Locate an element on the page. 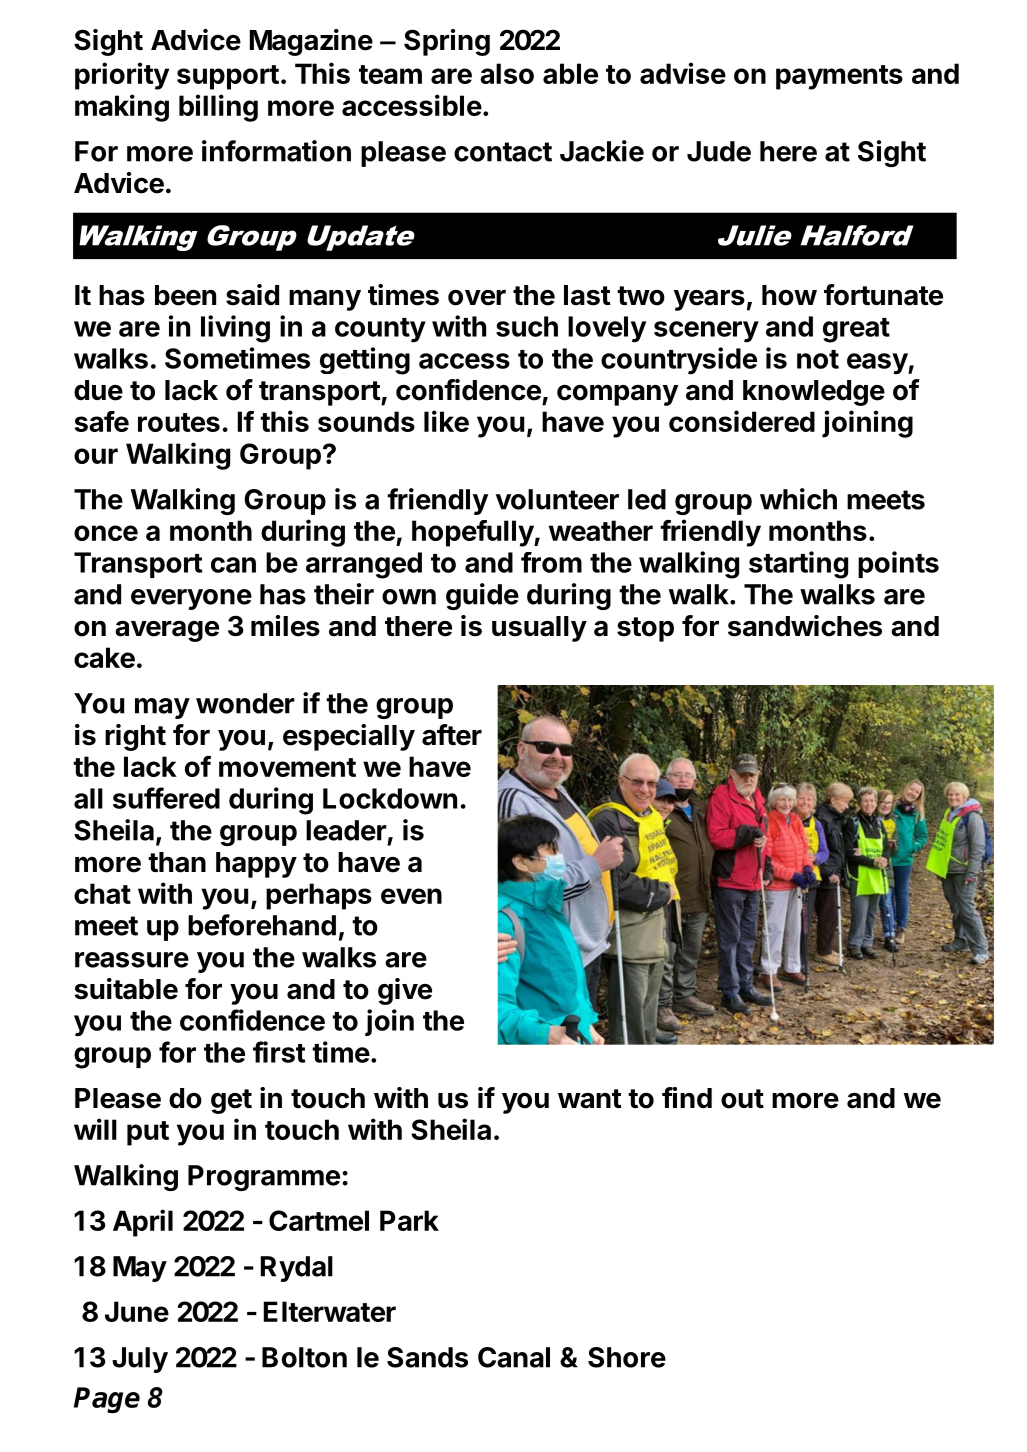 This page has height=1452, width=1027. wonder is located at coordinates (245, 703).
